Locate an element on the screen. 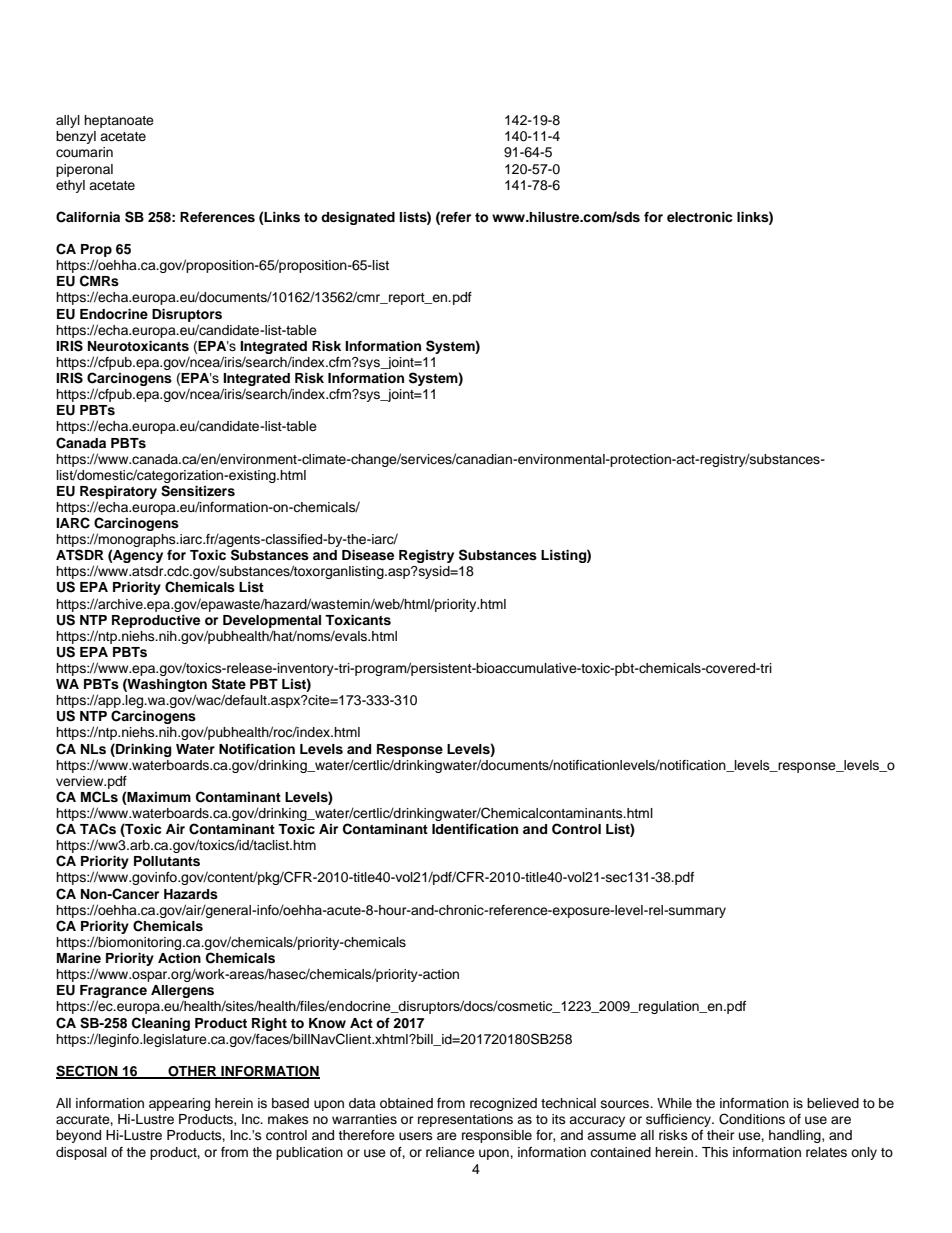 Image resolution: width=952 pixels, height=1233 pixels. State is located at coordinates (229, 684).
